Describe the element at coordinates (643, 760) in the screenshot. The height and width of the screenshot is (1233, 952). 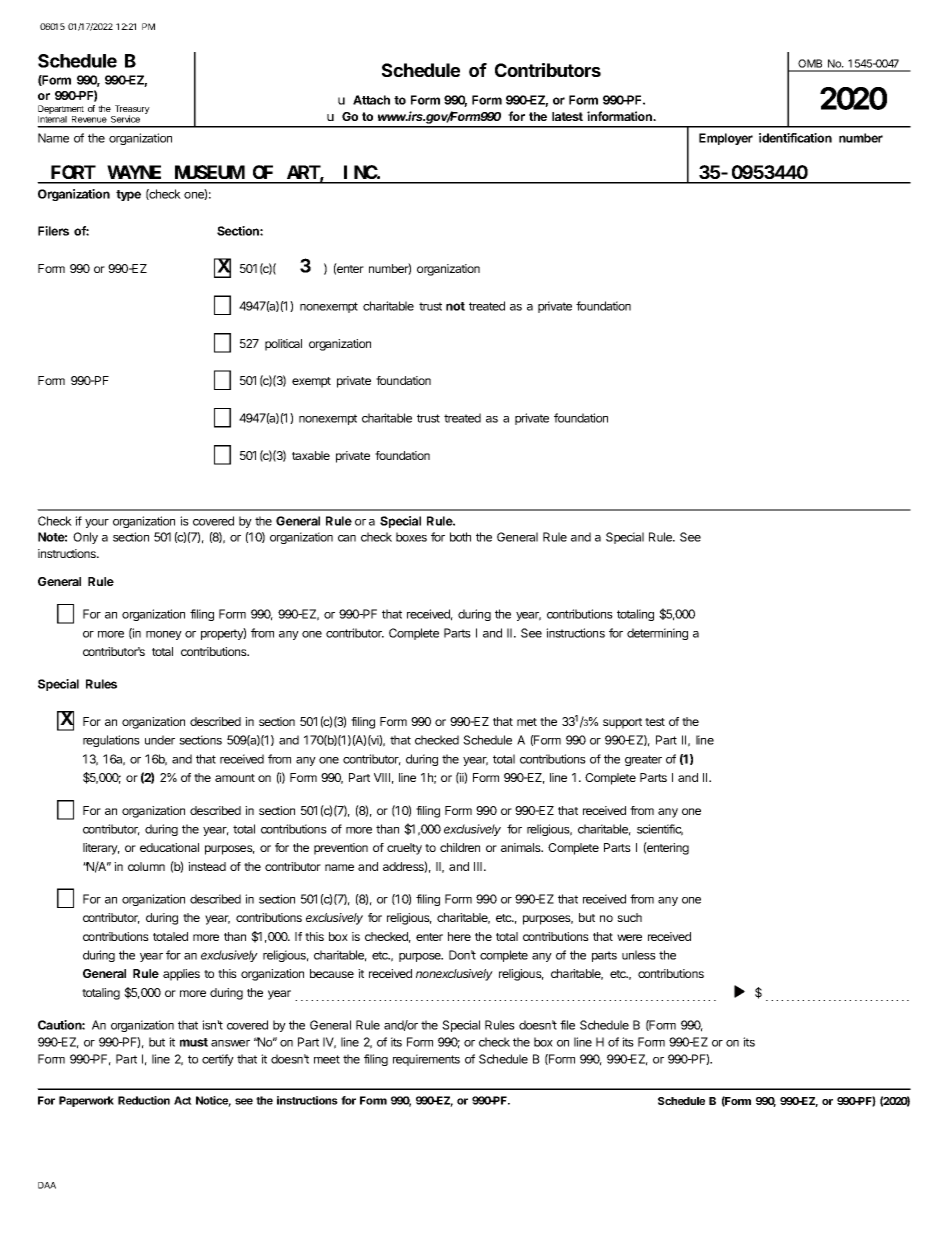
I see `greater` at that location.
